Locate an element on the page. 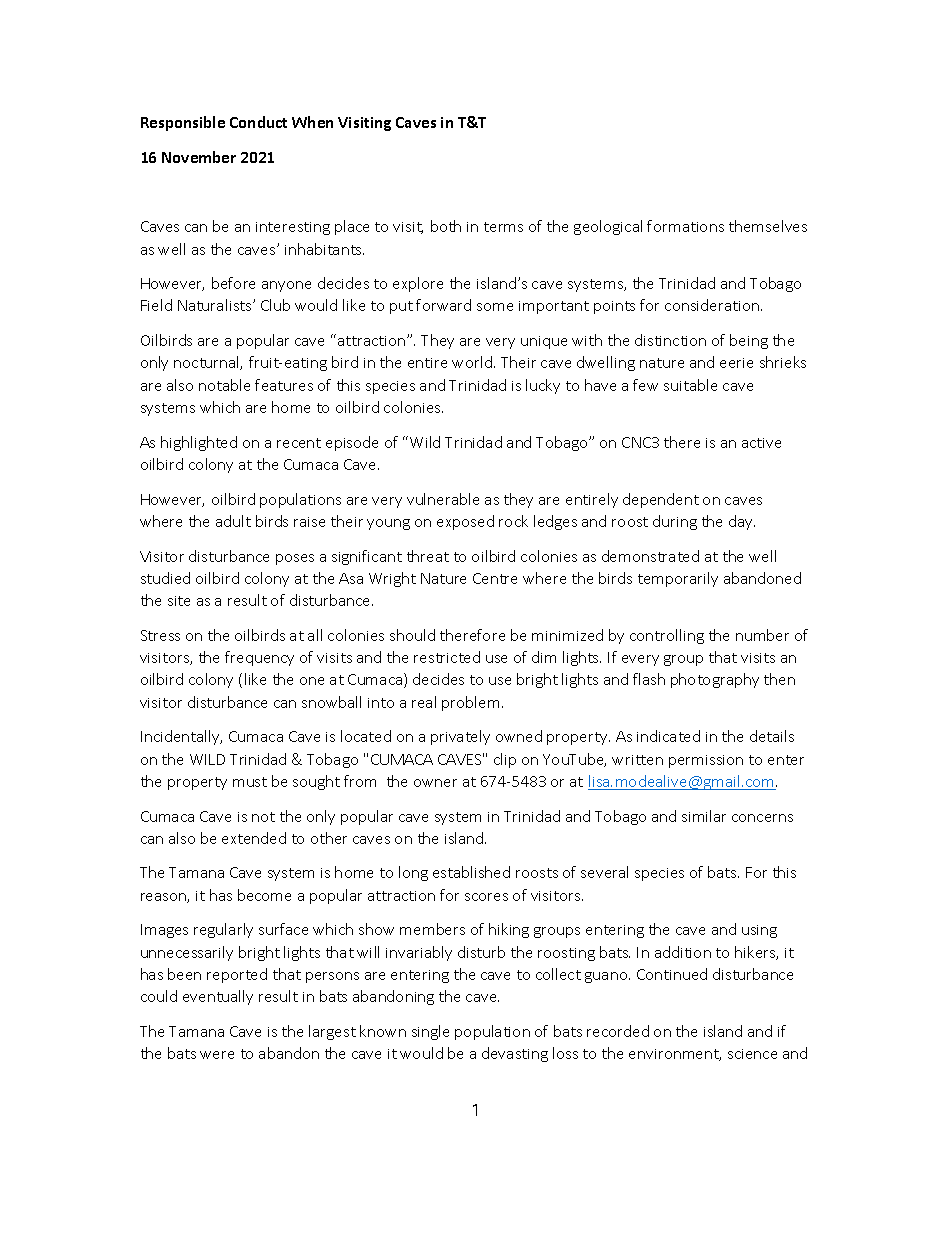  site is located at coordinates (179, 601).
